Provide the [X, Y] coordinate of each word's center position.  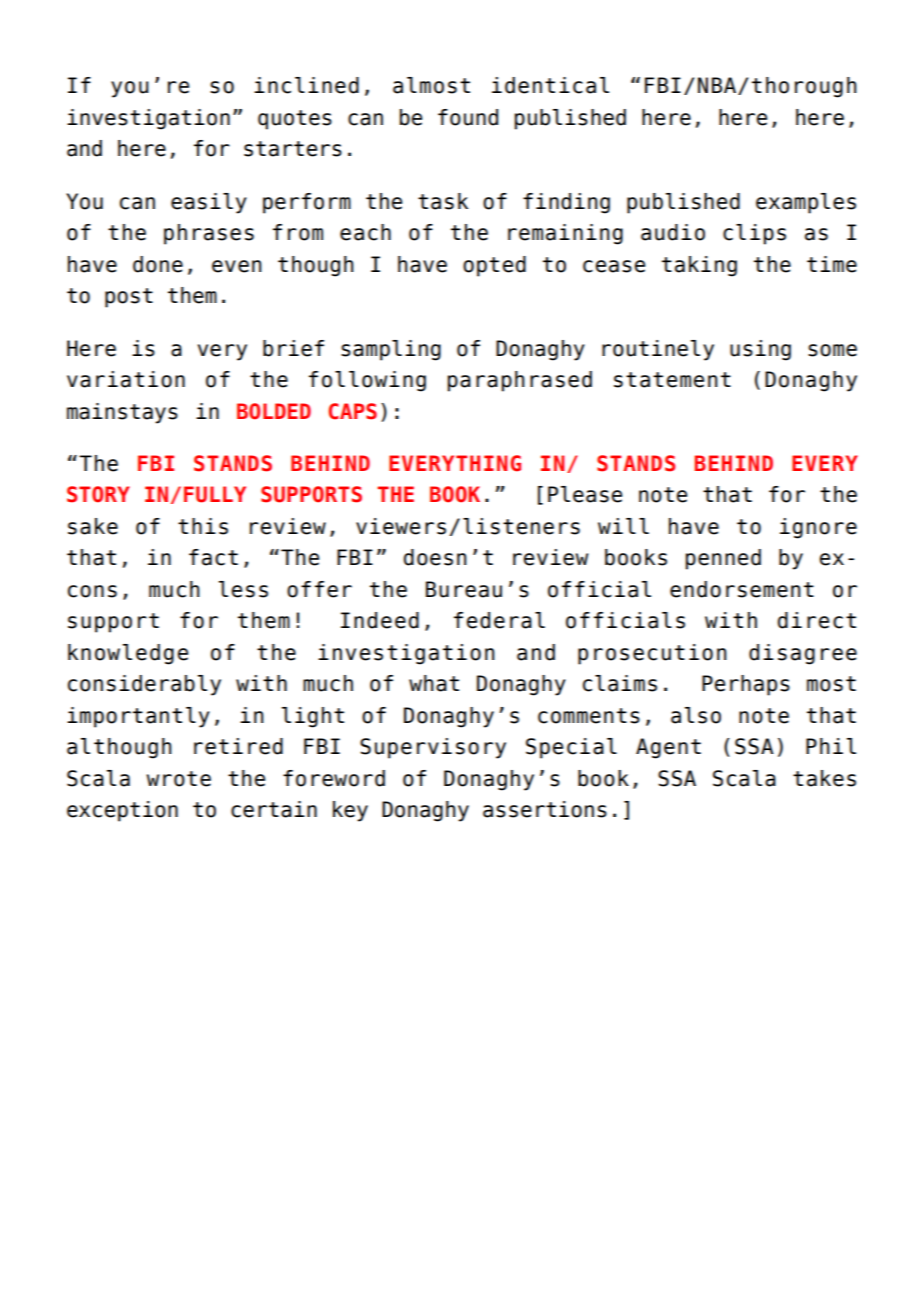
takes [824, 778]
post [129, 298]
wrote [178, 779]
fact [213, 557]
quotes [295, 120]
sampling [391, 350]
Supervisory [433, 748]
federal [499, 620]
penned [723, 559]
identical [550, 85]
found [468, 117]
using [760, 350]
